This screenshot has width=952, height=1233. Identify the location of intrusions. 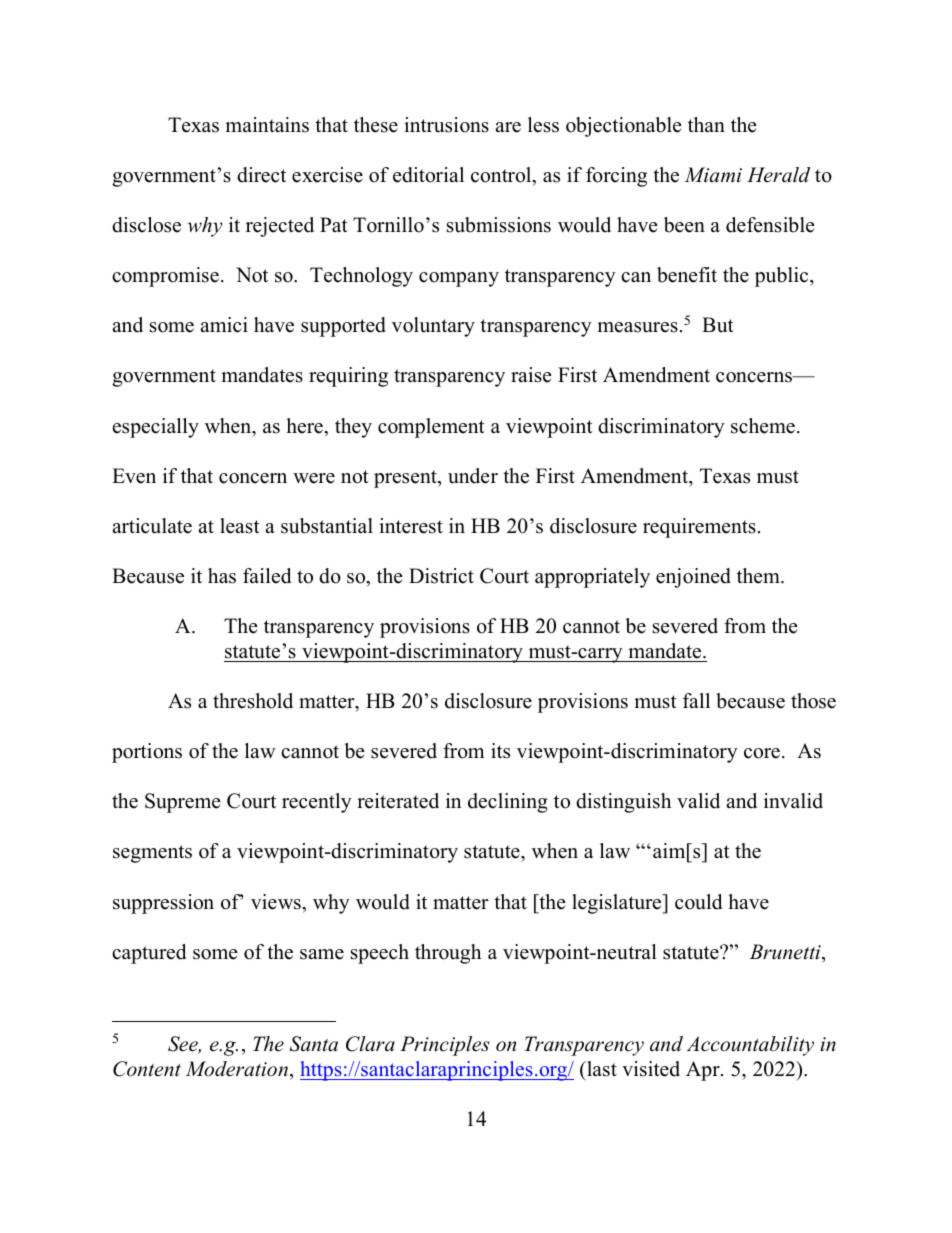
(446, 125).
